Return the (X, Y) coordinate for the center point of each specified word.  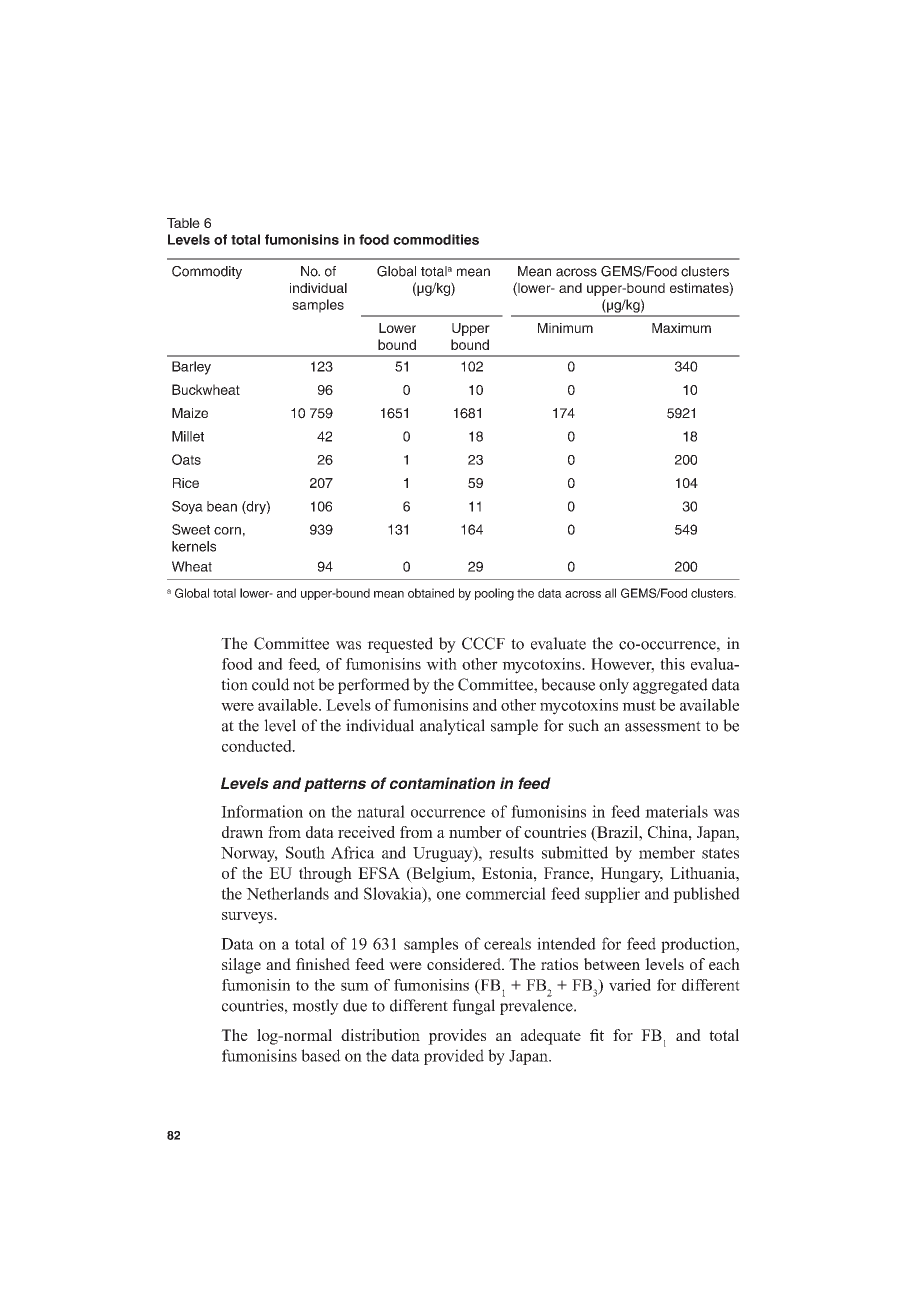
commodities (436, 239)
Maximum (681, 328)
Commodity (207, 272)
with (441, 664)
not (304, 685)
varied (630, 985)
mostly (315, 1007)
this (672, 664)
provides (457, 1037)
